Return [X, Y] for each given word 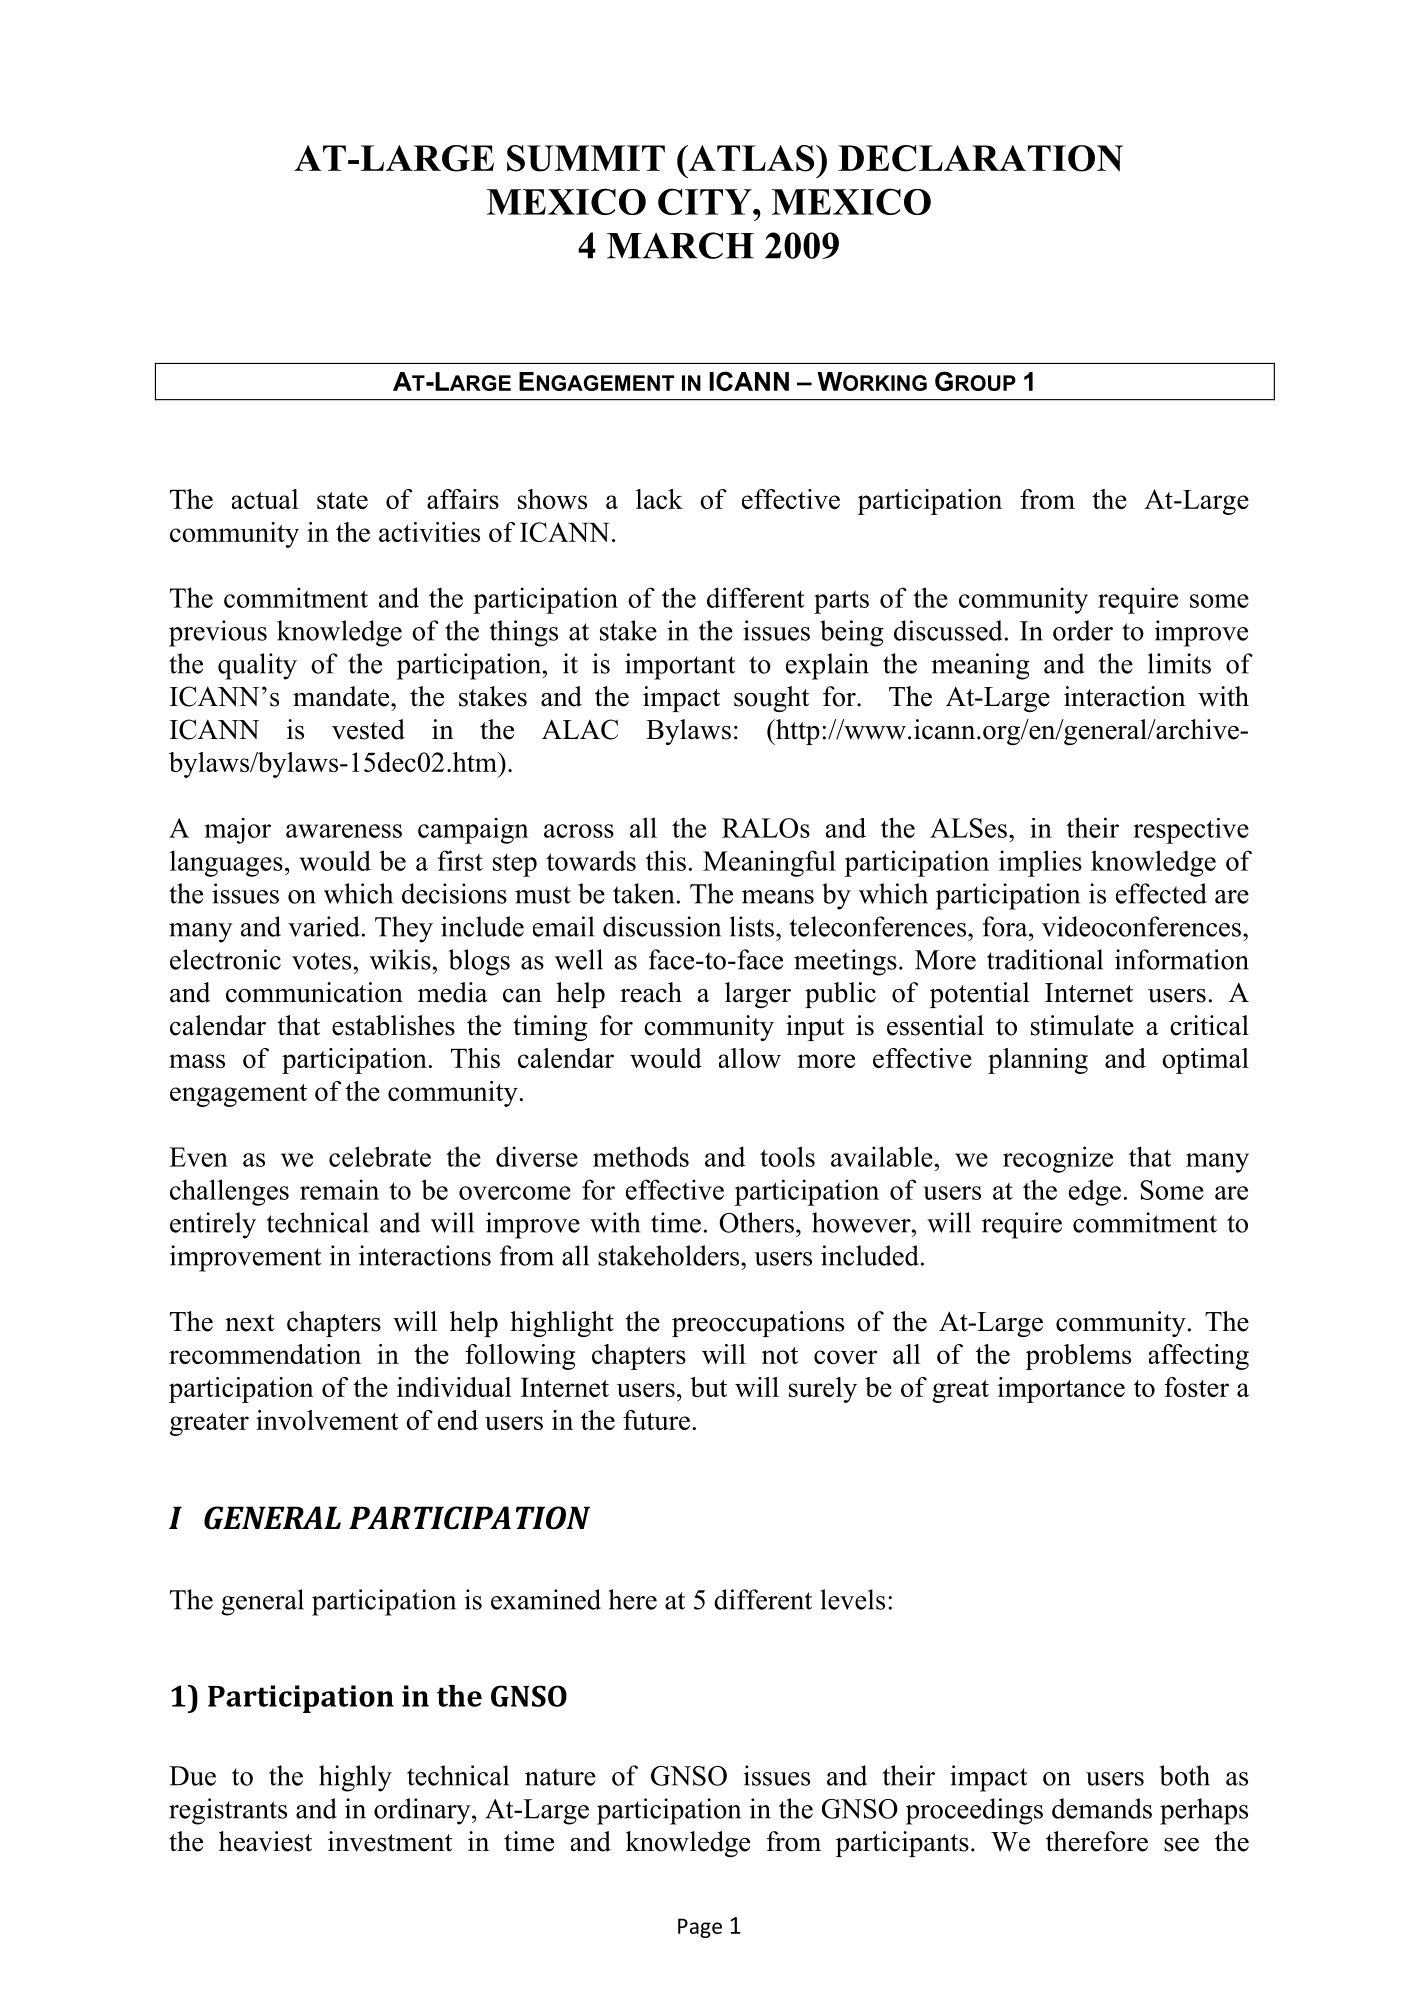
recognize [1058, 1159]
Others [756, 1222]
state [342, 500]
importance [1061, 1390]
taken [643, 893]
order [1083, 630]
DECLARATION [980, 158]
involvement [327, 1420]
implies [1040, 863]
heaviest [265, 1841]
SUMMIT [586, 158]
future [656, 1420]
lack [659, 499]
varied [324, 926]
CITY [706, 201]
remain [339, 1189]
